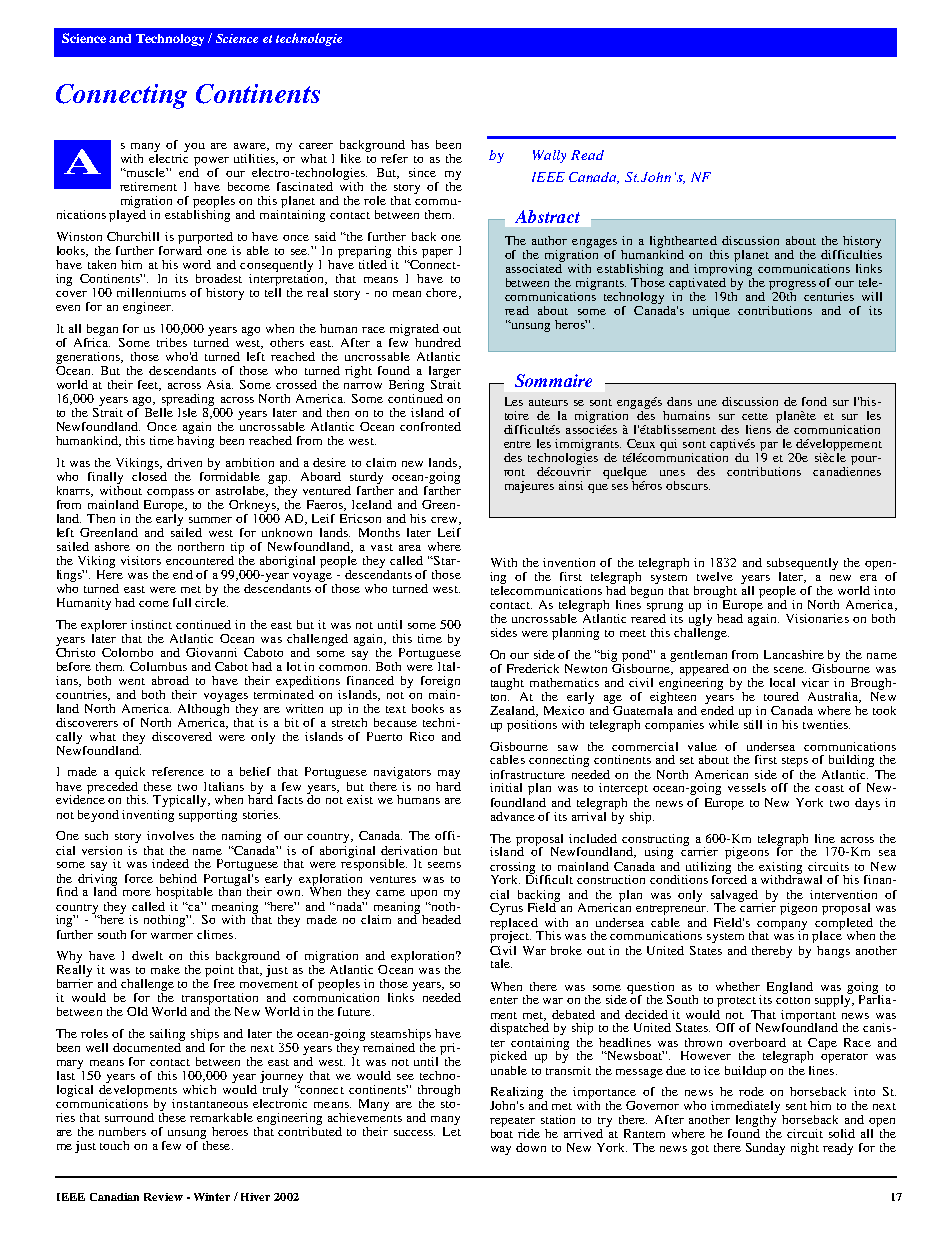  What do you see at coordinates (507, 684) in the screenshot?
I see `taught` at bounding box center [507, 684].
